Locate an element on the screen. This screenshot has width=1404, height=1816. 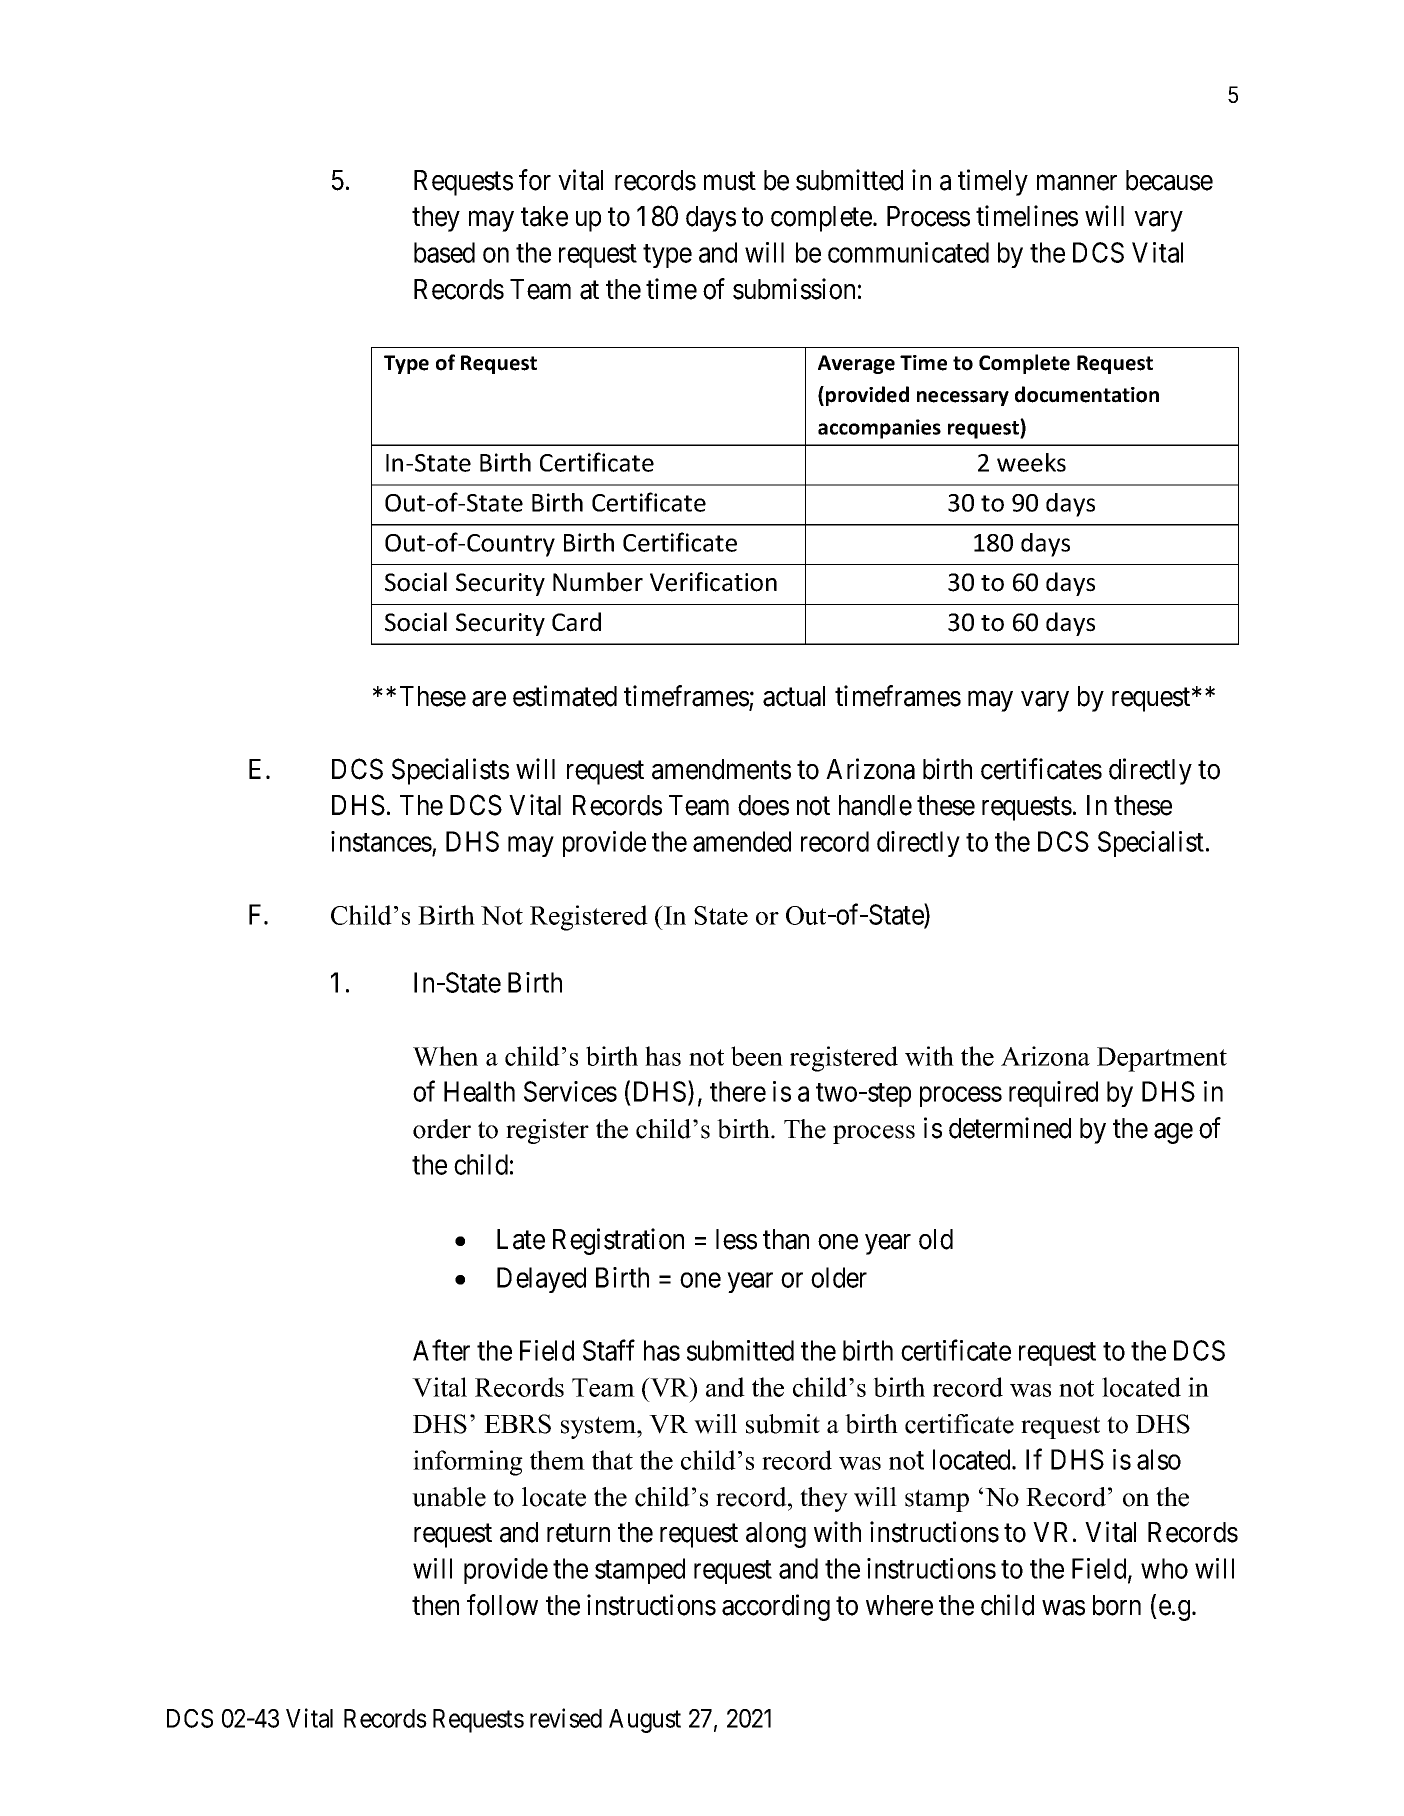
manner is located at coordinates (1077, 183).
